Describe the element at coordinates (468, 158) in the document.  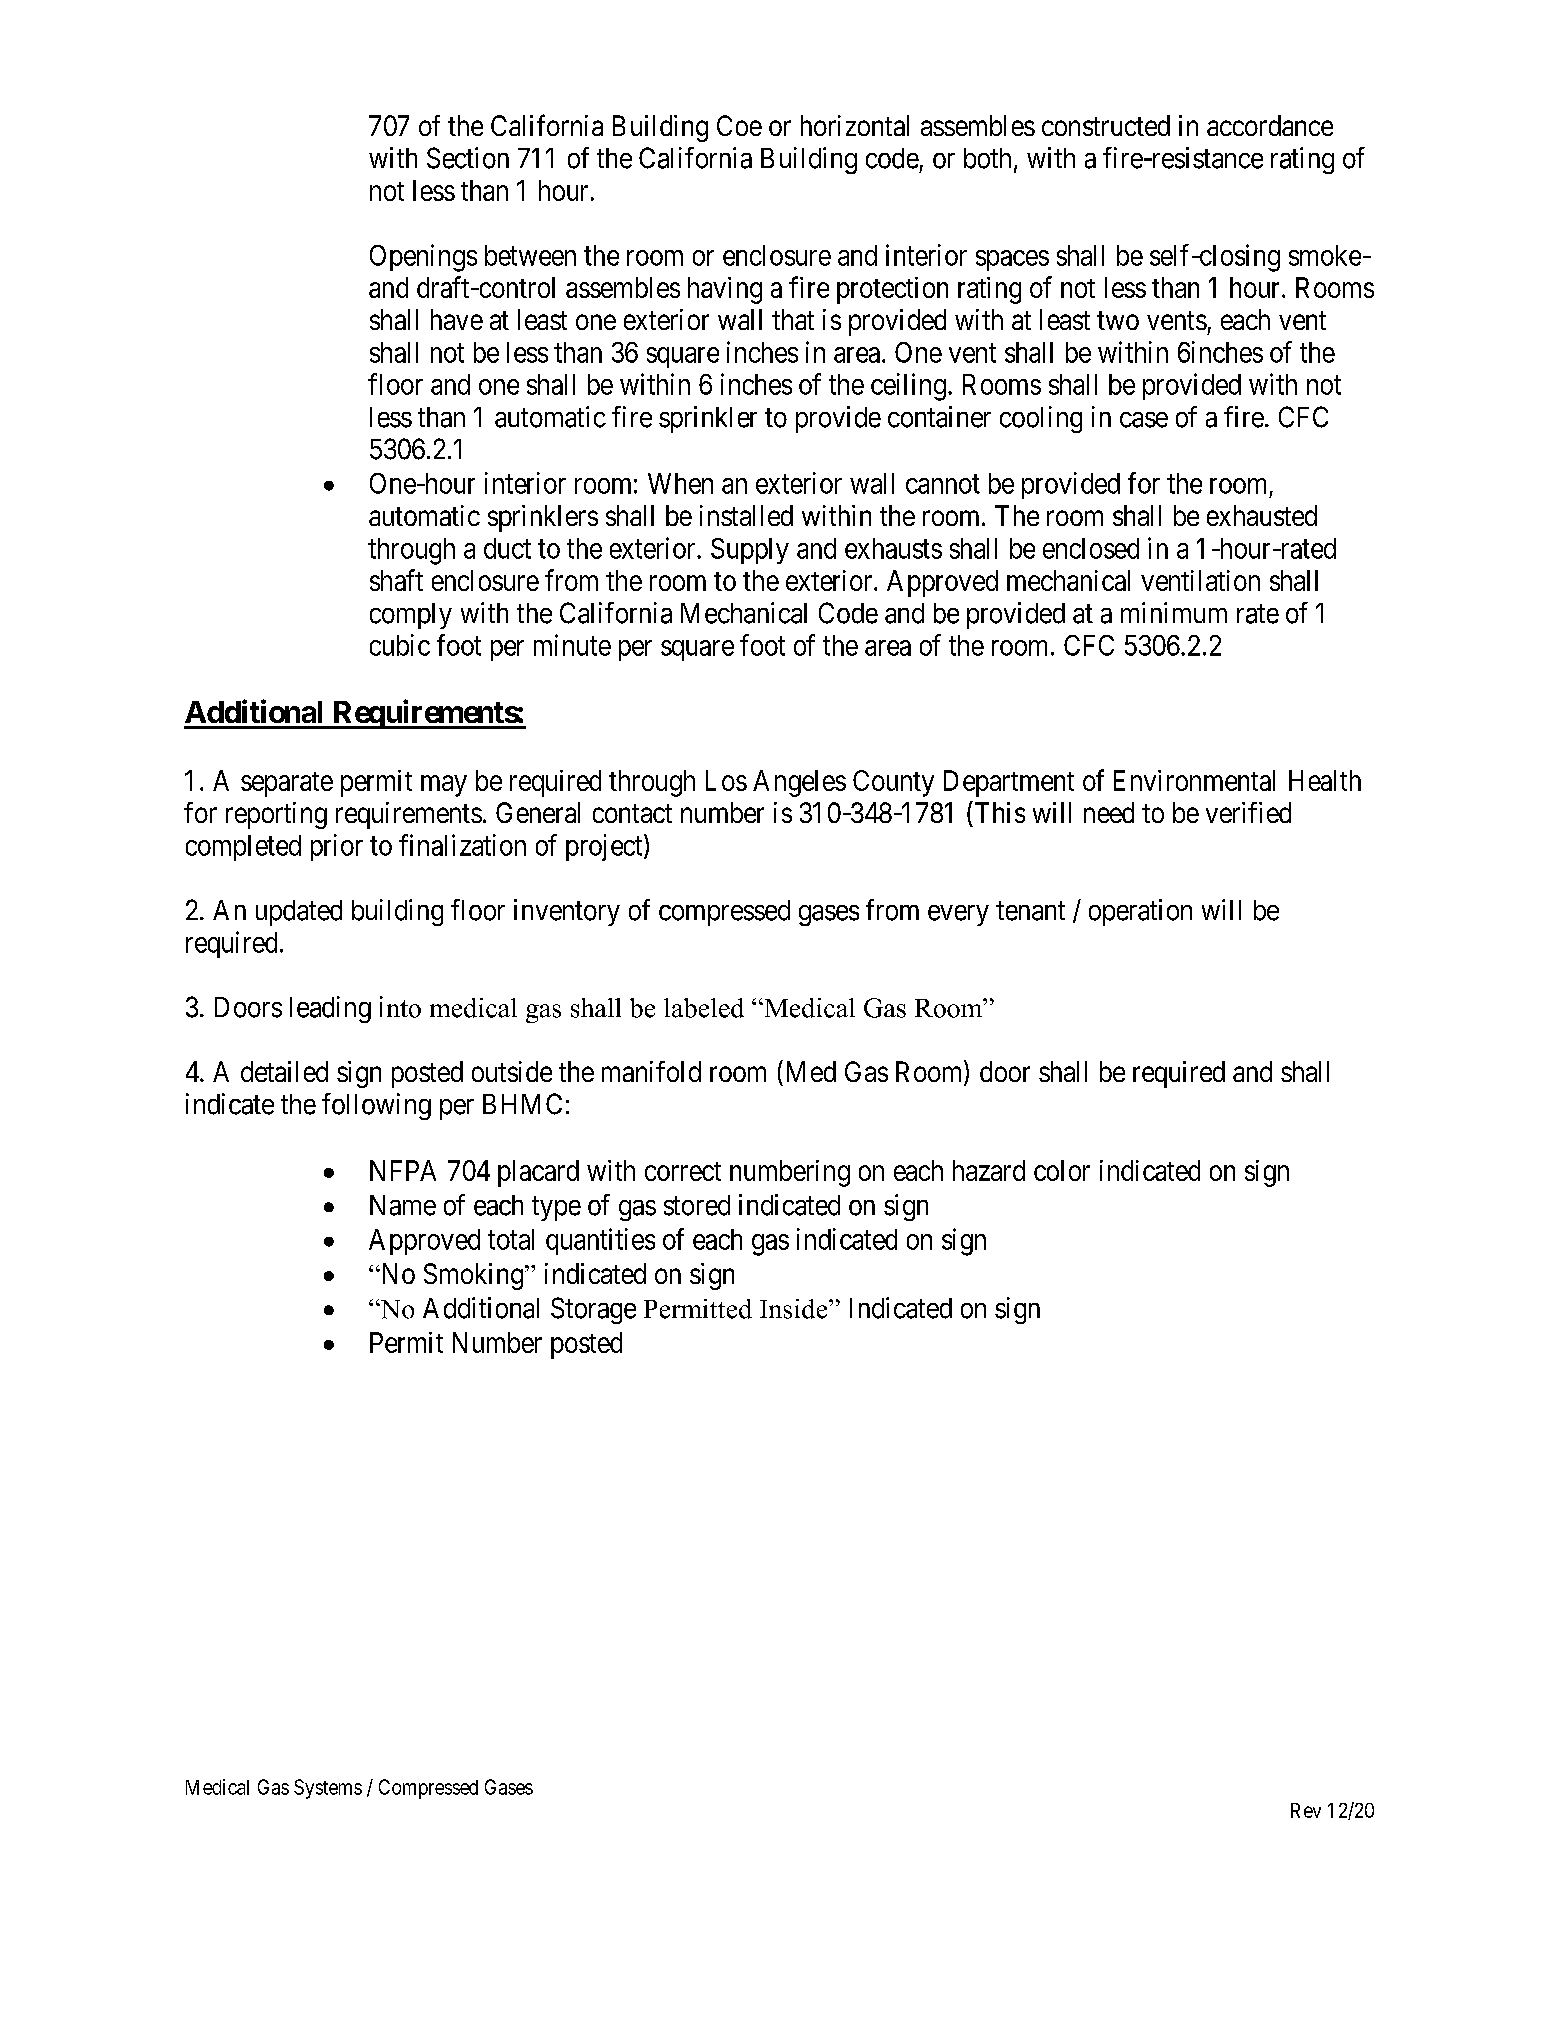
I see `Section` at that location.
